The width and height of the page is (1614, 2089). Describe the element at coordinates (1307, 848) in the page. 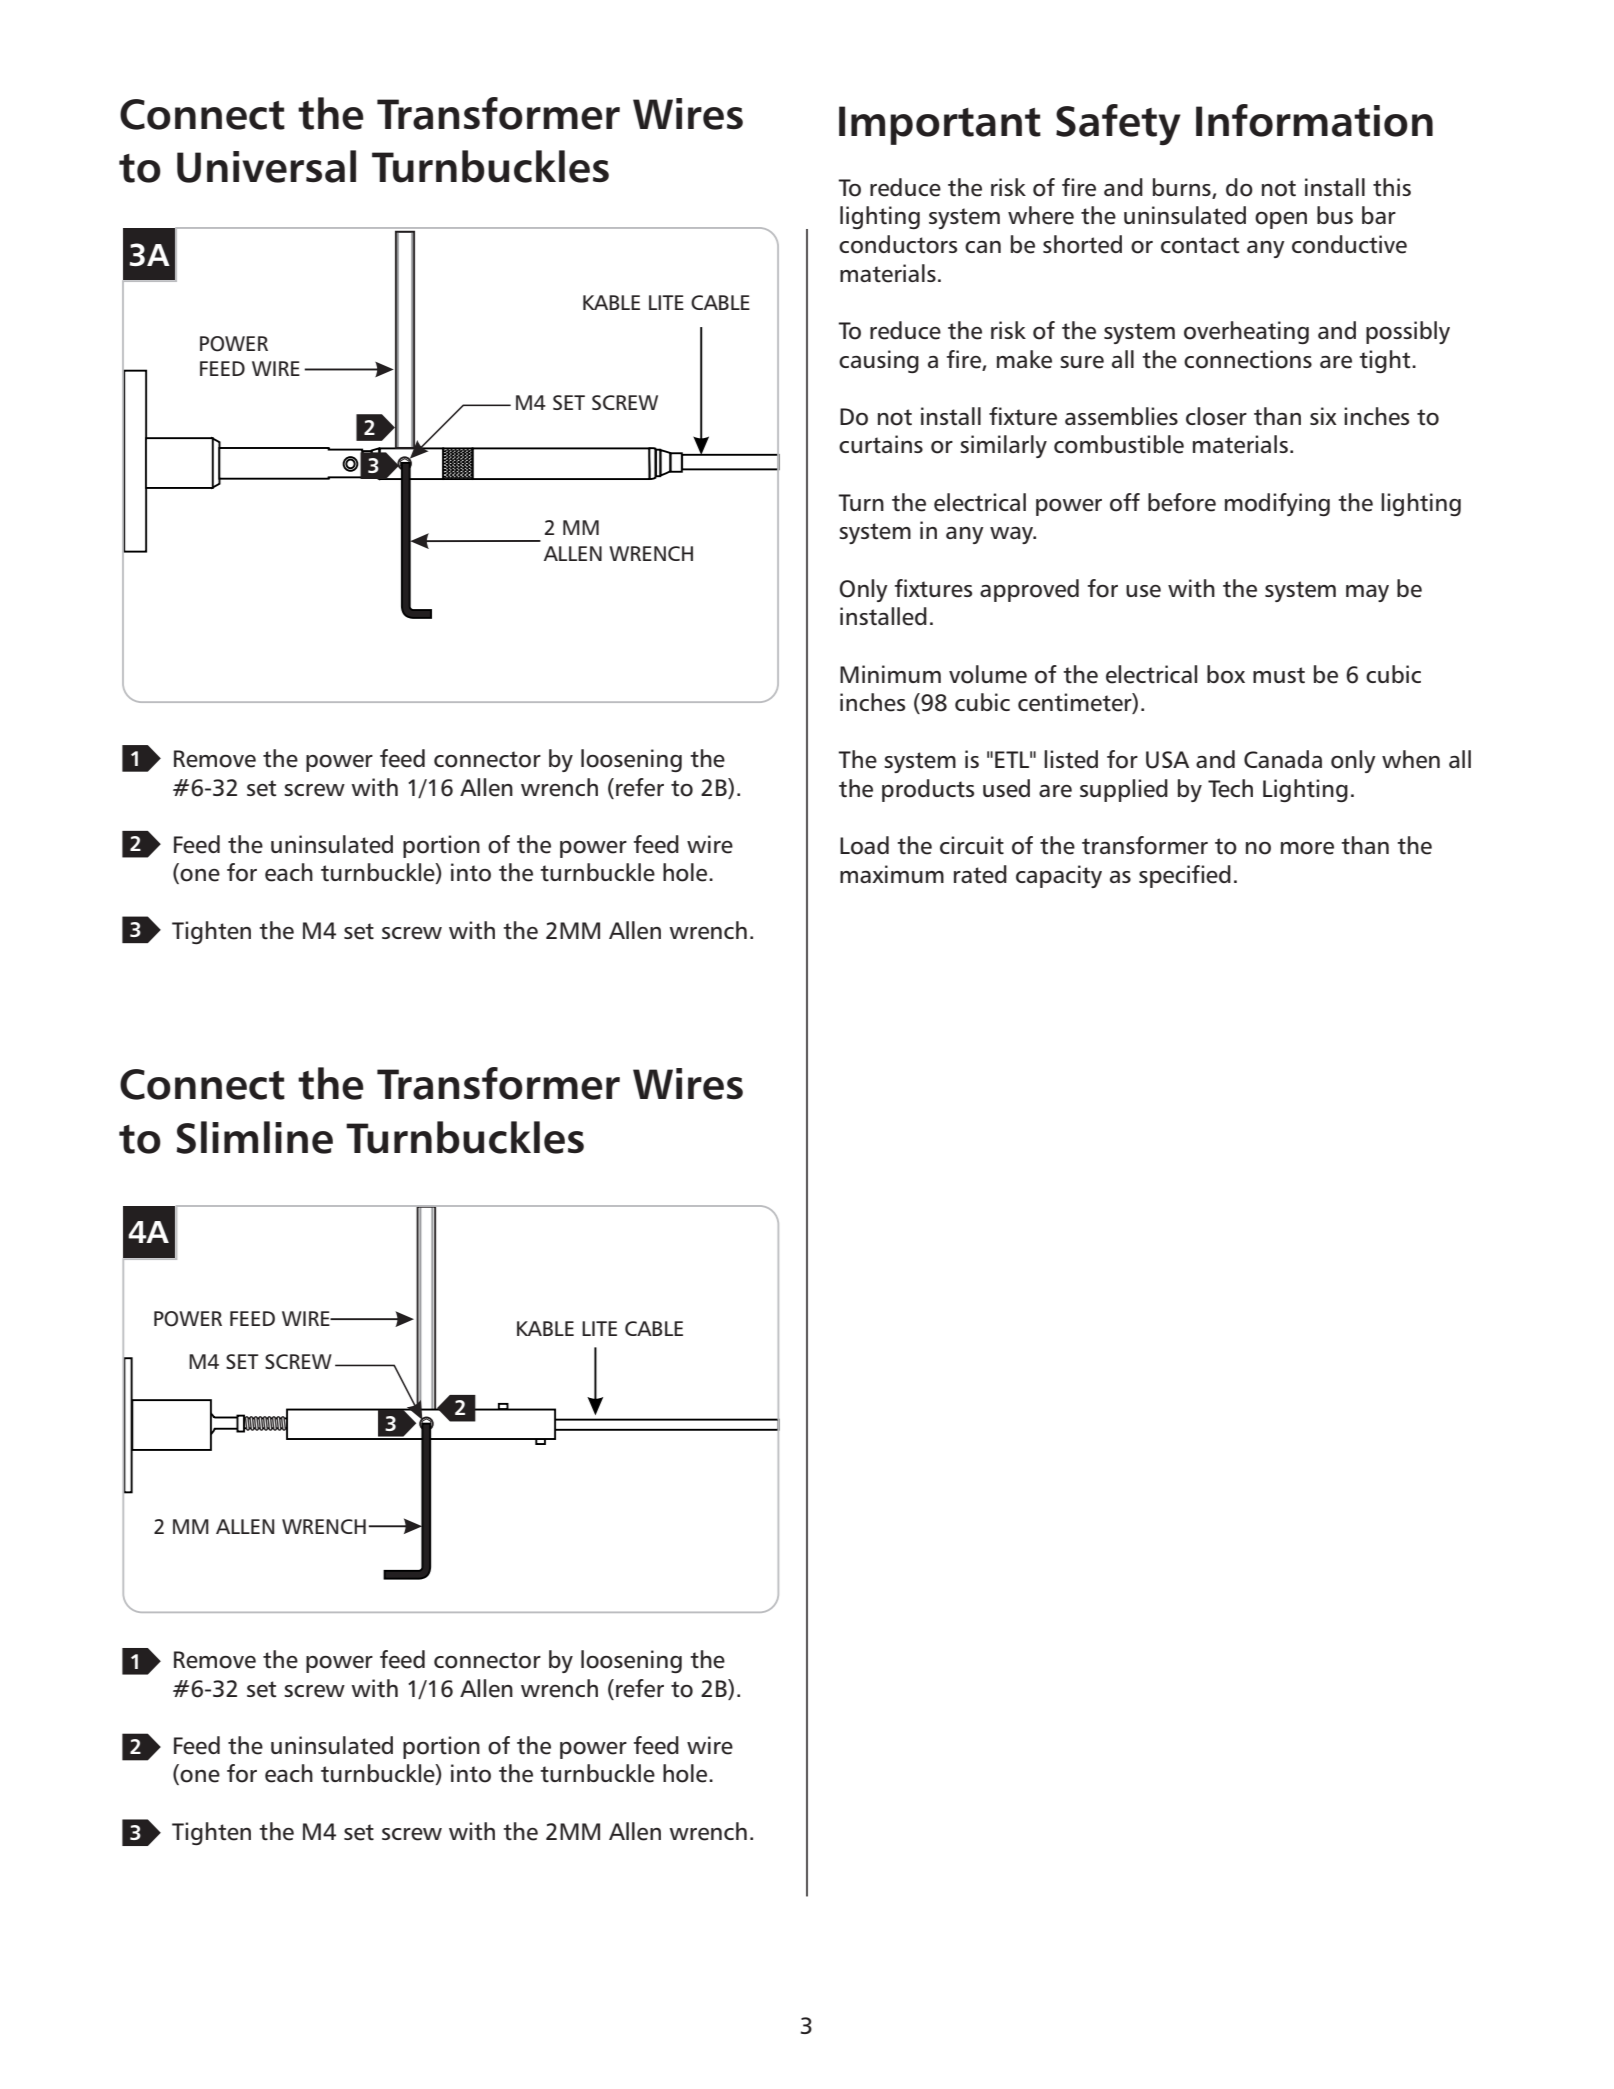

I see `more` at that location.
